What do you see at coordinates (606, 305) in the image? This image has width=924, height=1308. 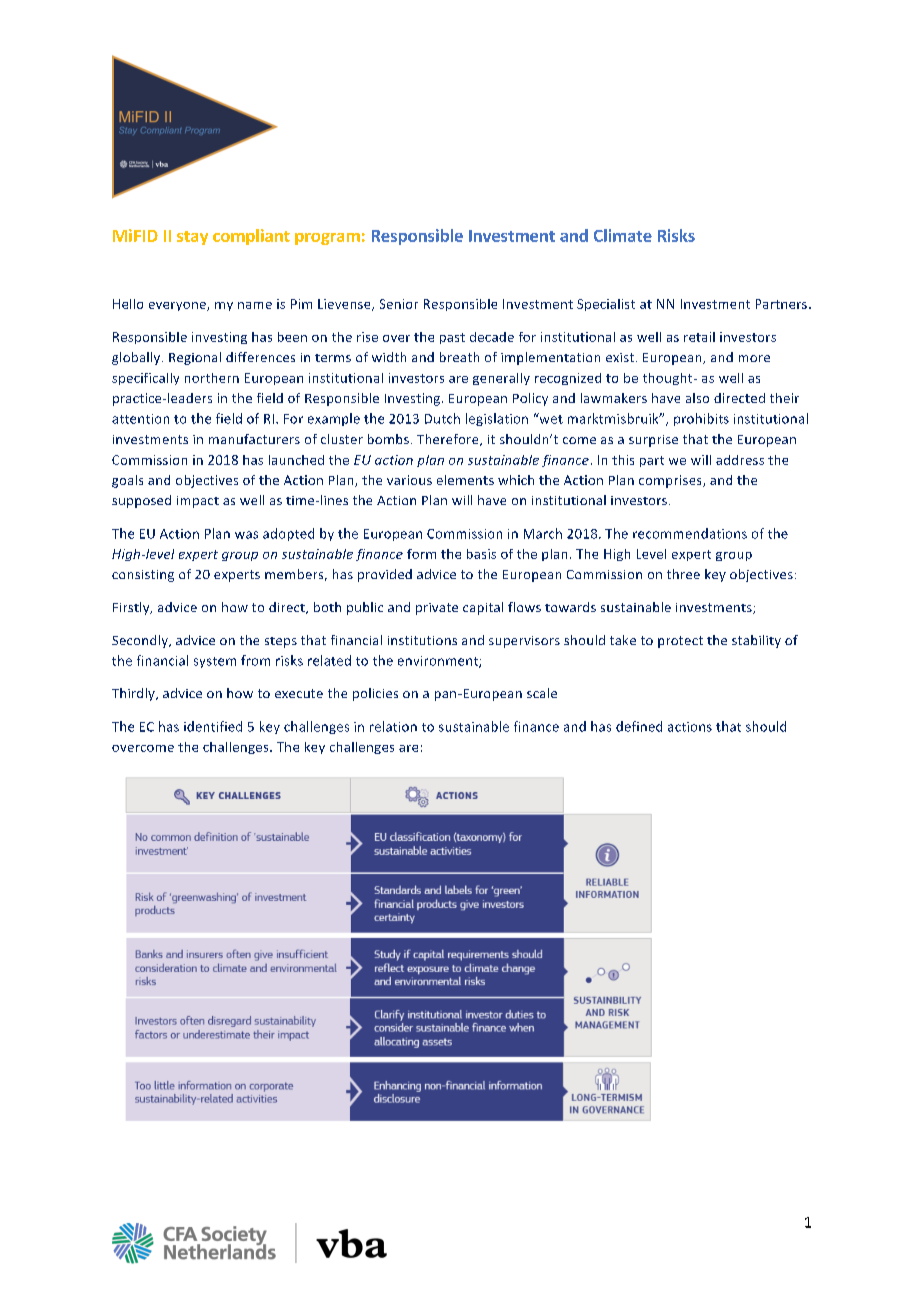 I see `Specialist` at bounding box center [606, 305].
